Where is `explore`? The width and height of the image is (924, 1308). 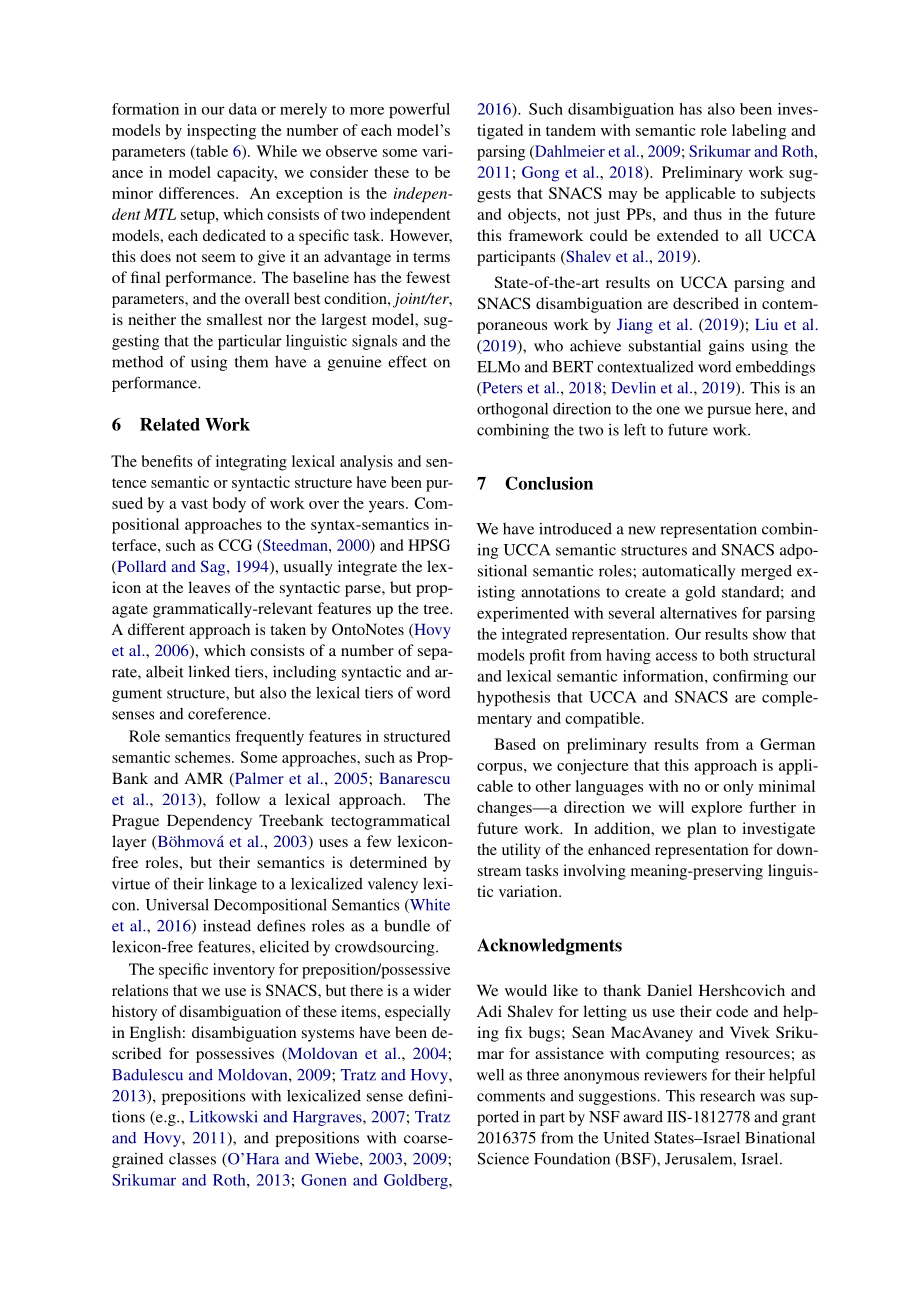 explore is located at coordinates (716, 809).
